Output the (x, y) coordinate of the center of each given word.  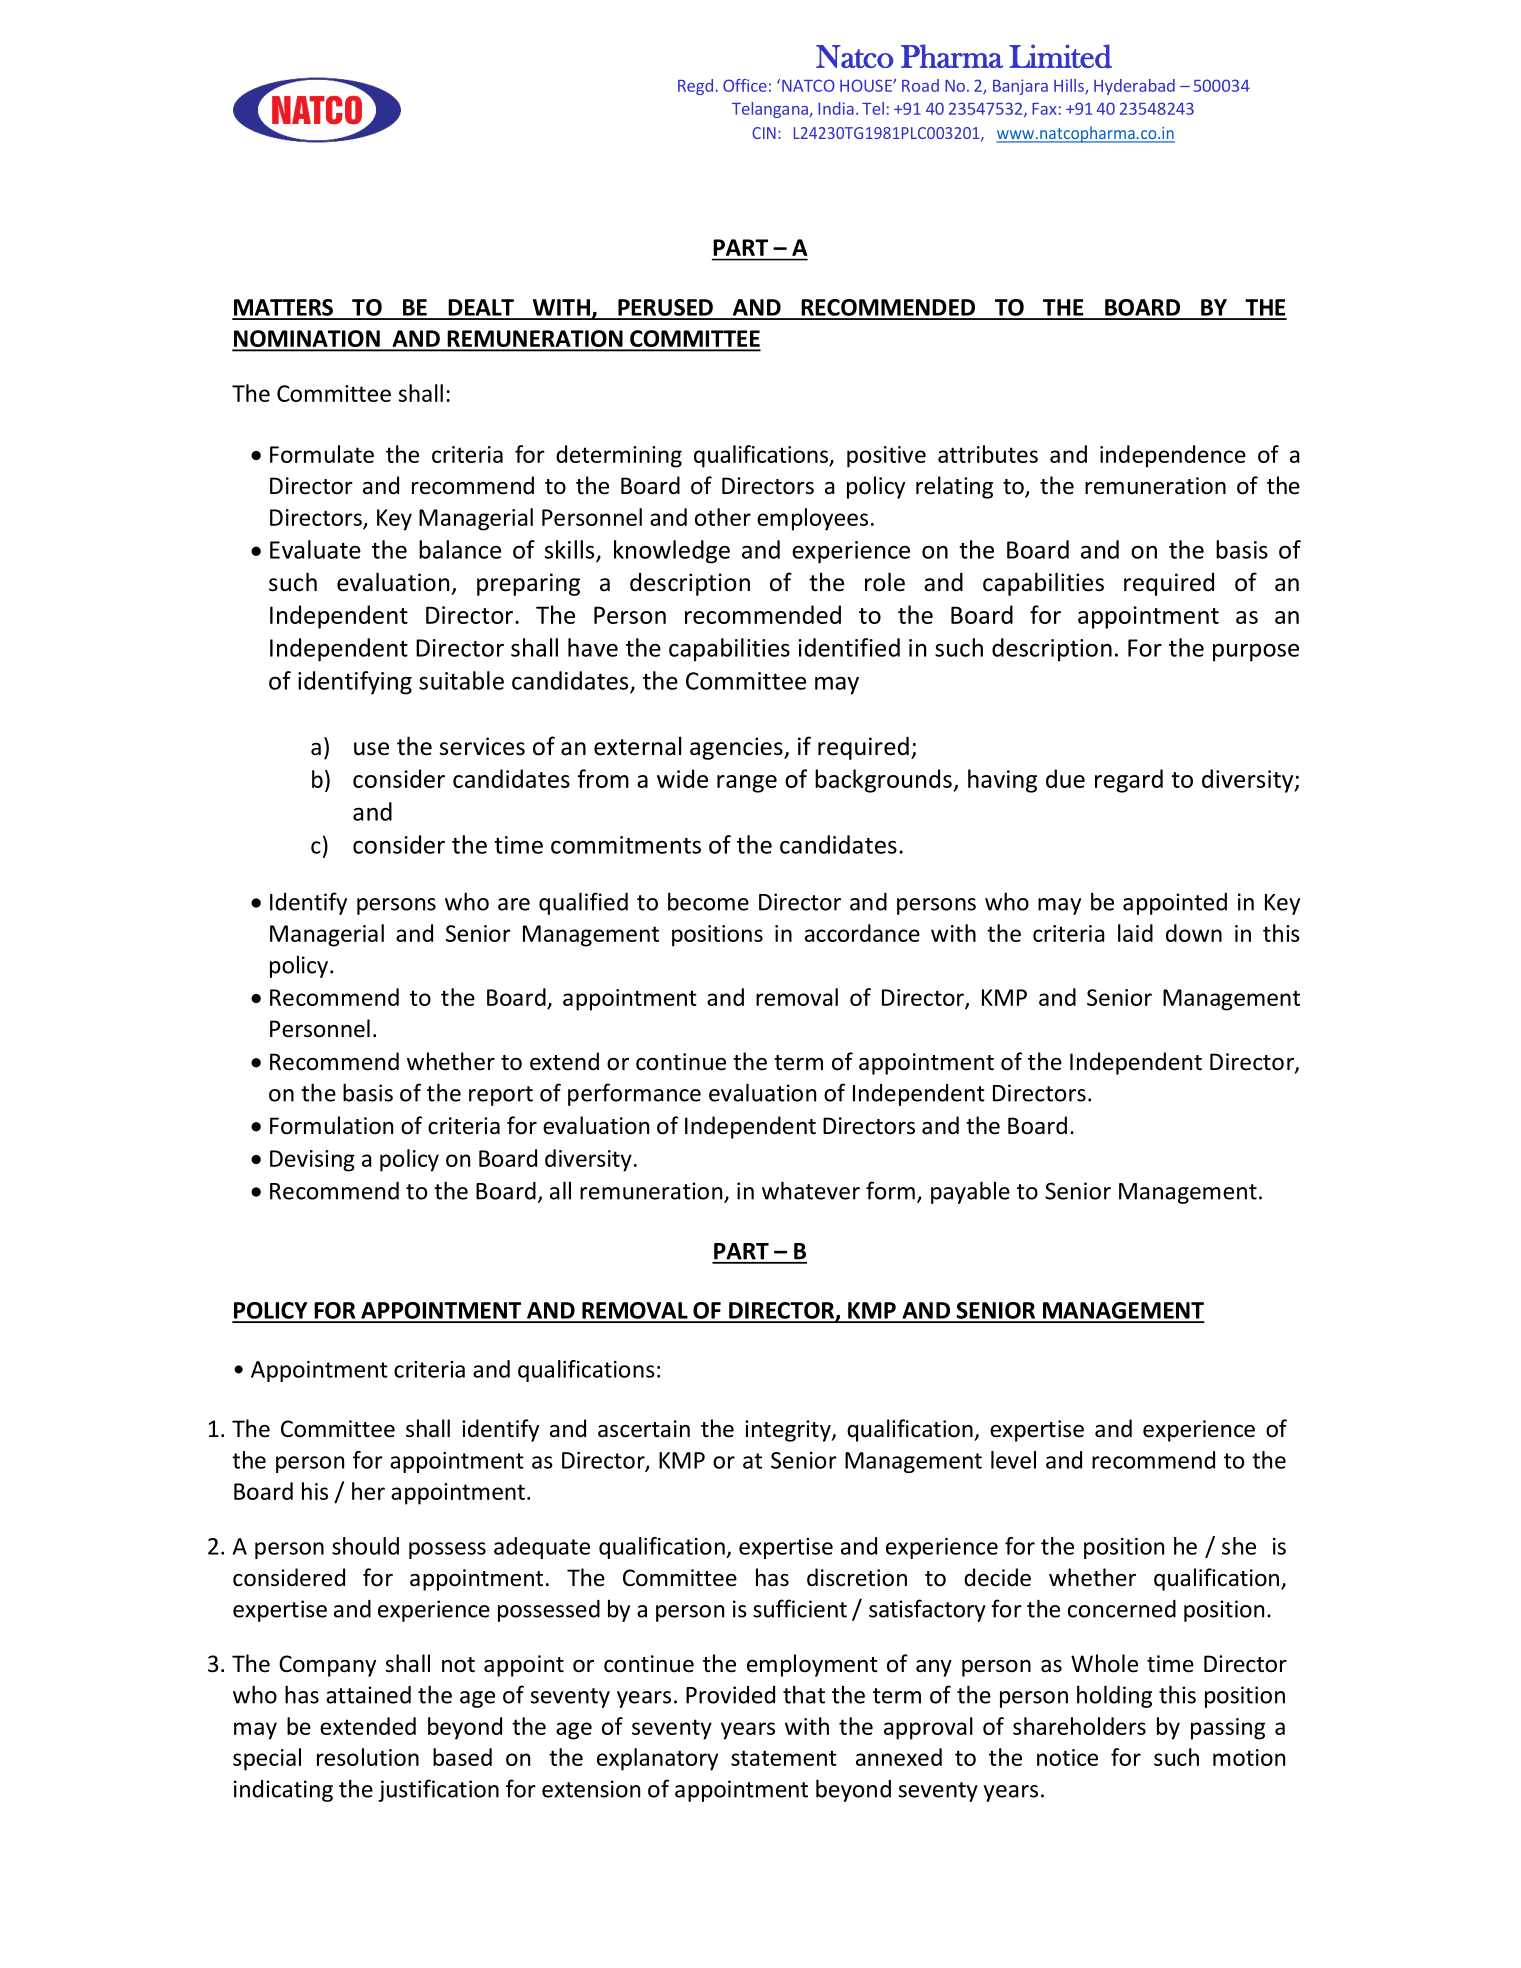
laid (1135, 933)
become (708, 901)
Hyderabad (1134, 87)
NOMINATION (307, 340)
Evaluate (315, 549)
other (723, 517)
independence (1173, 456)
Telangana (770, 110)
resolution (368, 1757)
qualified (583, 903)
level (1013, 1460)
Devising (312, 1161)
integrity (789, 1431)
